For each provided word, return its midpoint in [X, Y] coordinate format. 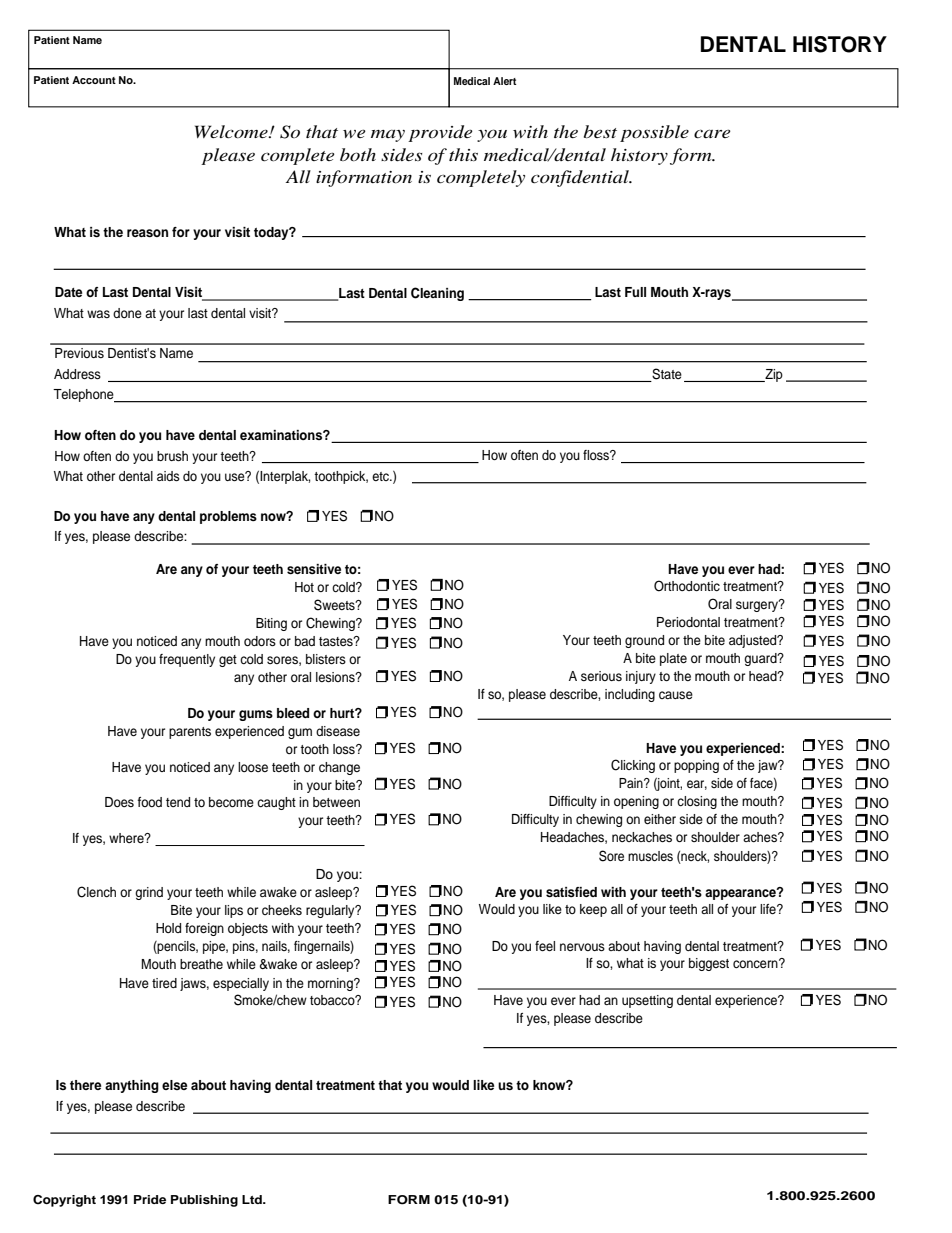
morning [331, 984]
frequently [187, 660]
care [712, 134]
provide [440, 133]
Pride [150, 1199]
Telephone [84, 396]
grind [149, 893]
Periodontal [688, 622]
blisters [326, 659]
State [666, 375]
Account [94, 80]
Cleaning [437, 294]
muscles [650, 856]
